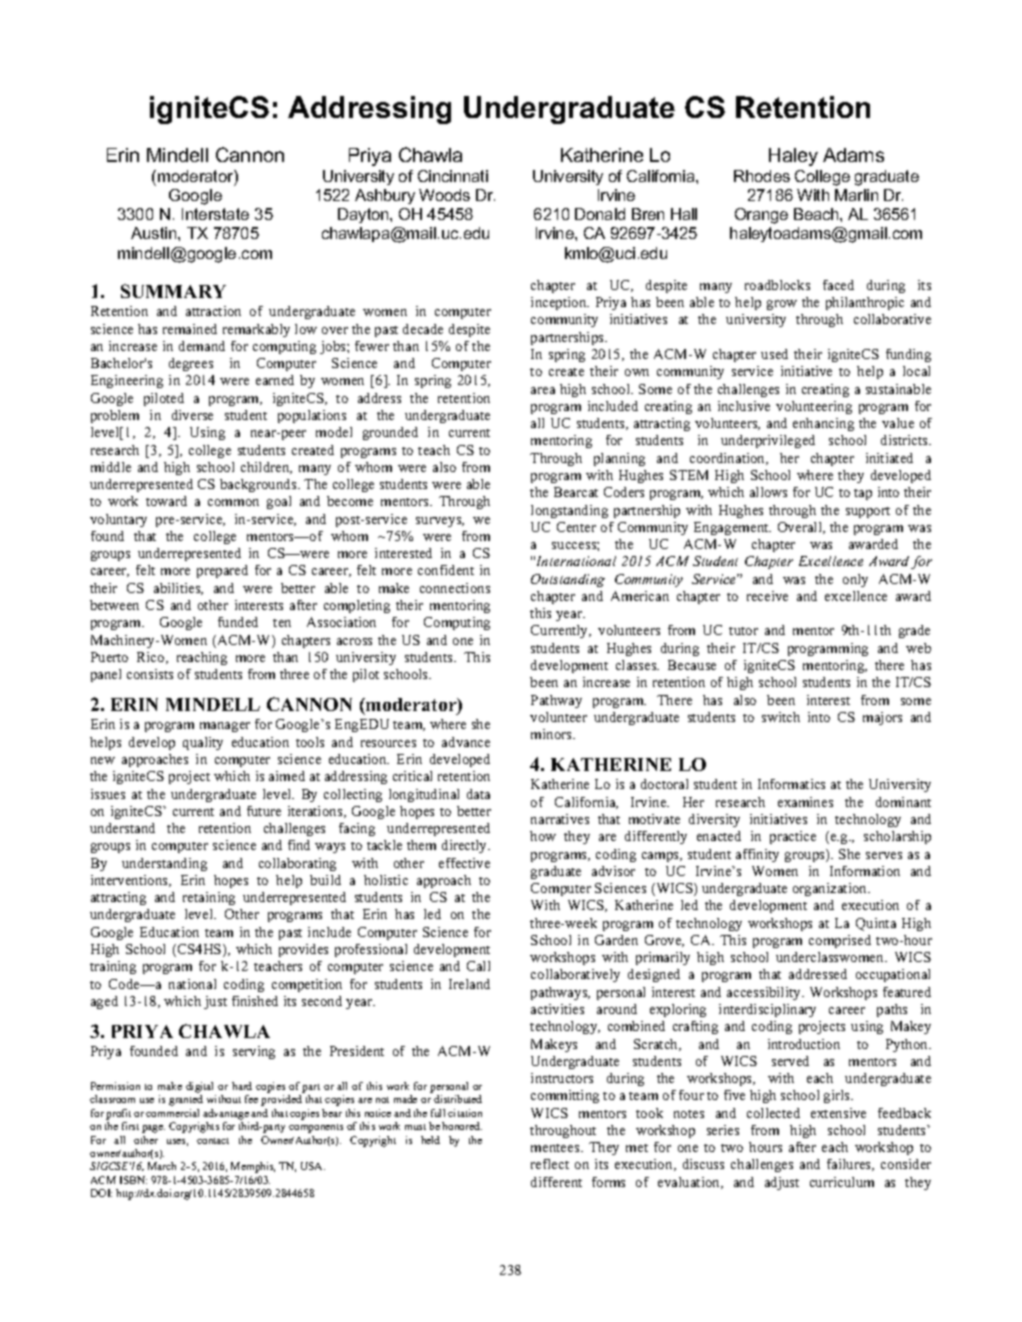 The image size is (1022, 1322). What do you see at coordinates (213, 1141) in the image?
I see `contact` at bounding box center [213, 1141].
